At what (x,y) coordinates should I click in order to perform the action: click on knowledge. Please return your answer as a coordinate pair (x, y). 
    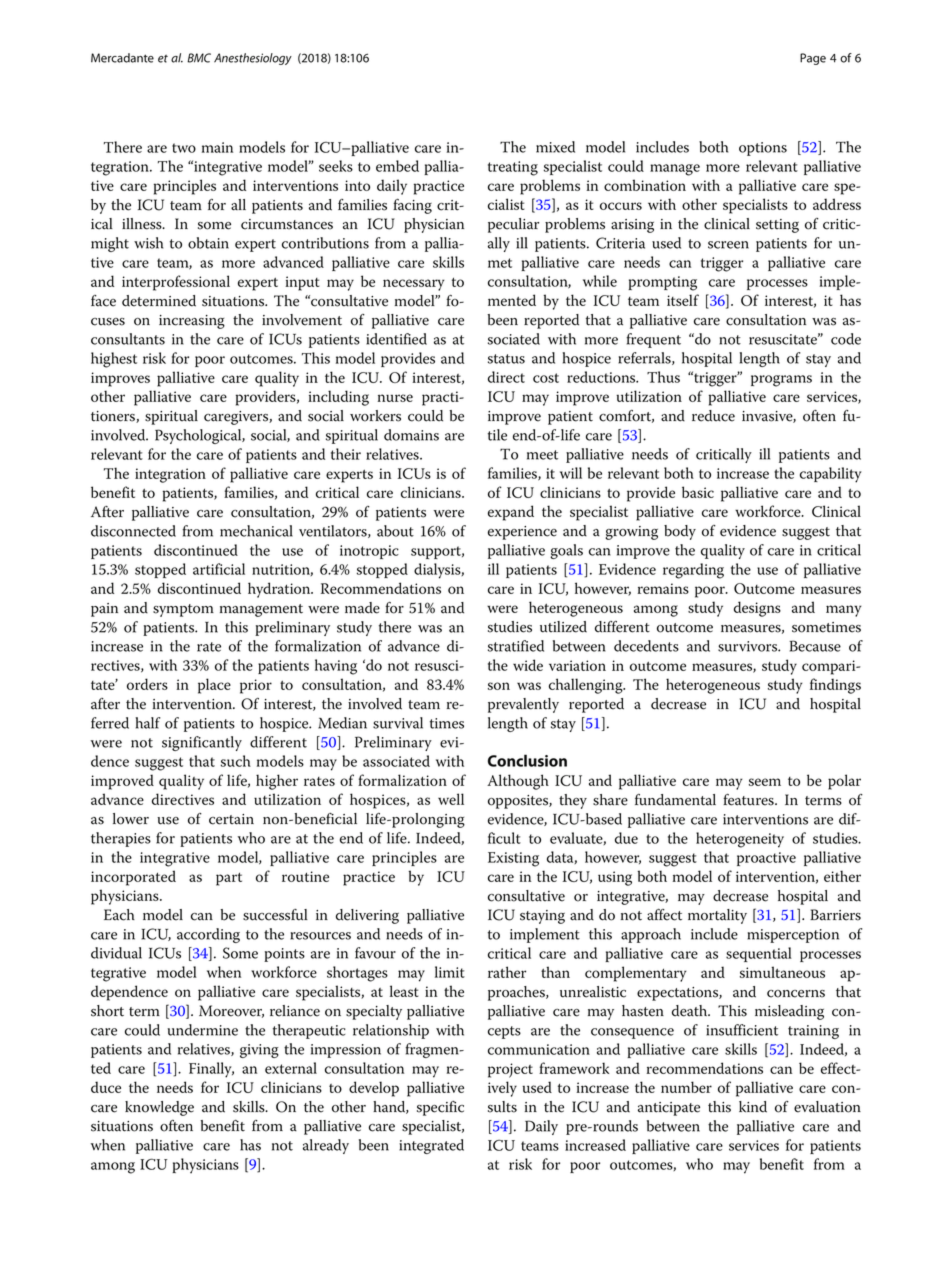
    Looking at the image, I should click on (159, 1108).
